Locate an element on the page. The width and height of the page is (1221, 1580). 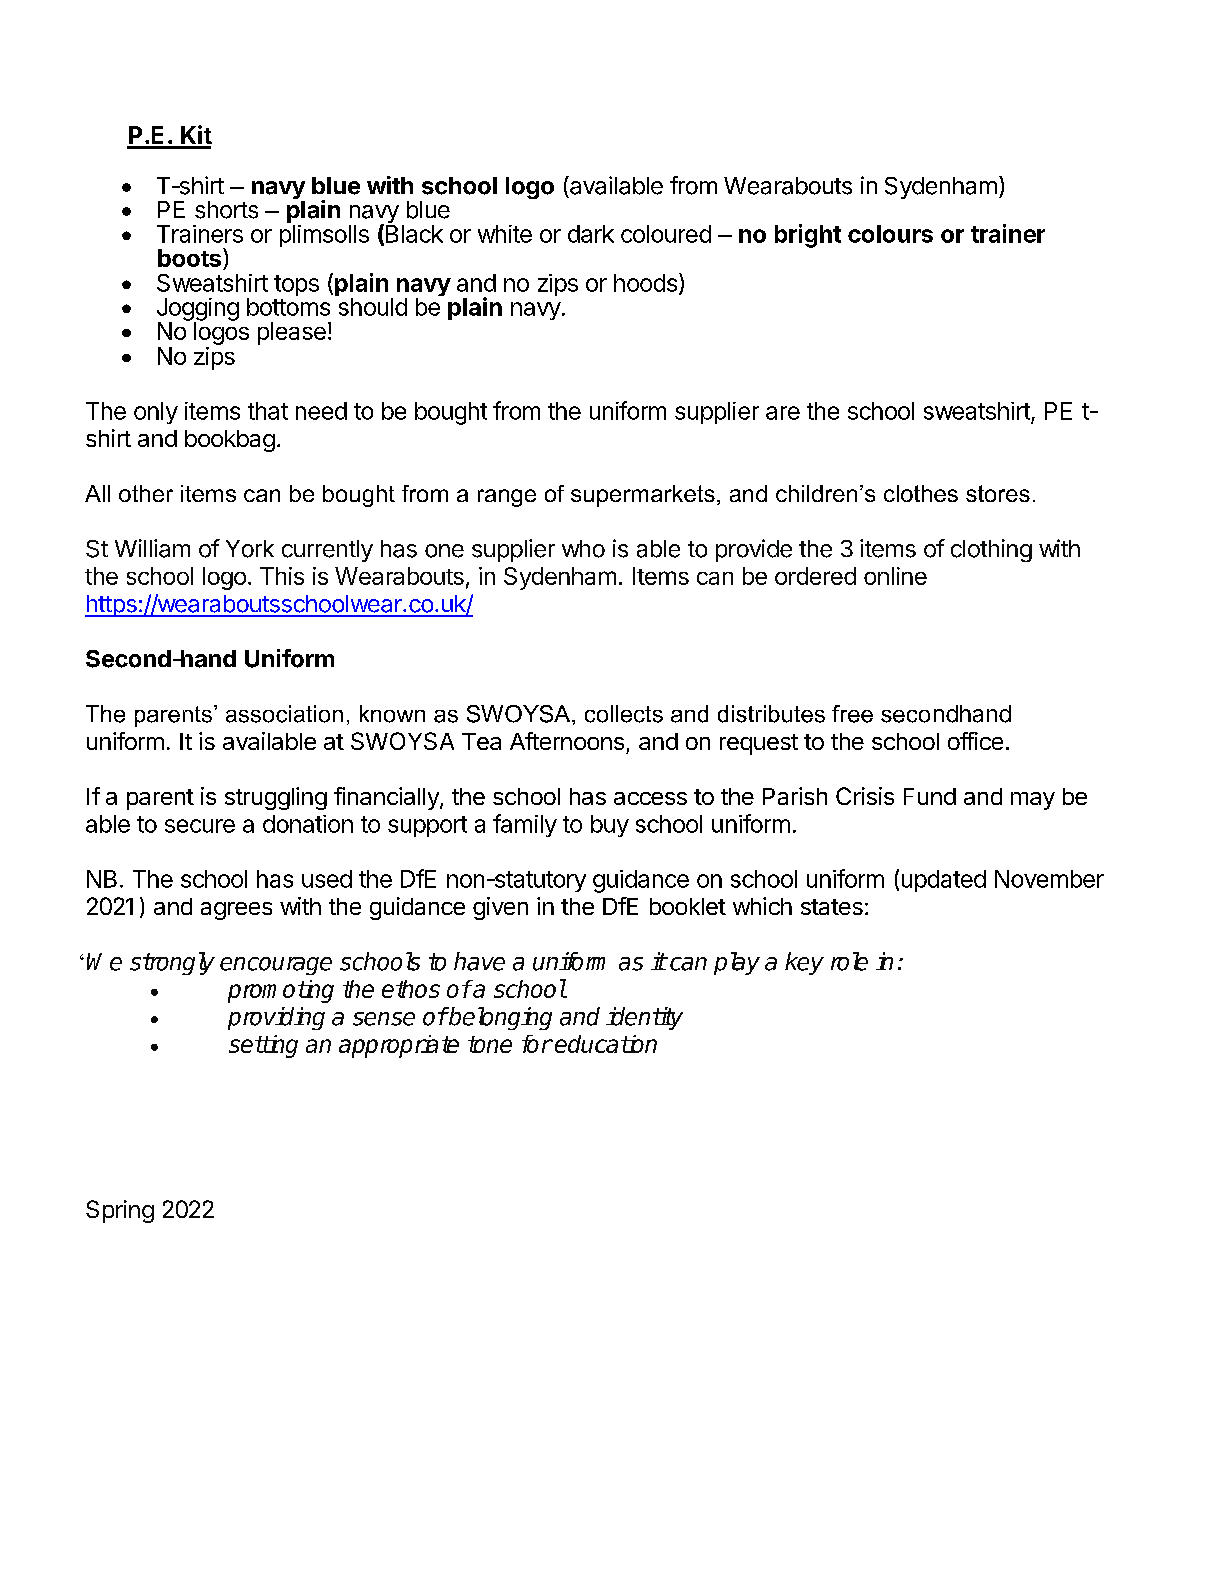
boots is located at coordinates (189, 258).
